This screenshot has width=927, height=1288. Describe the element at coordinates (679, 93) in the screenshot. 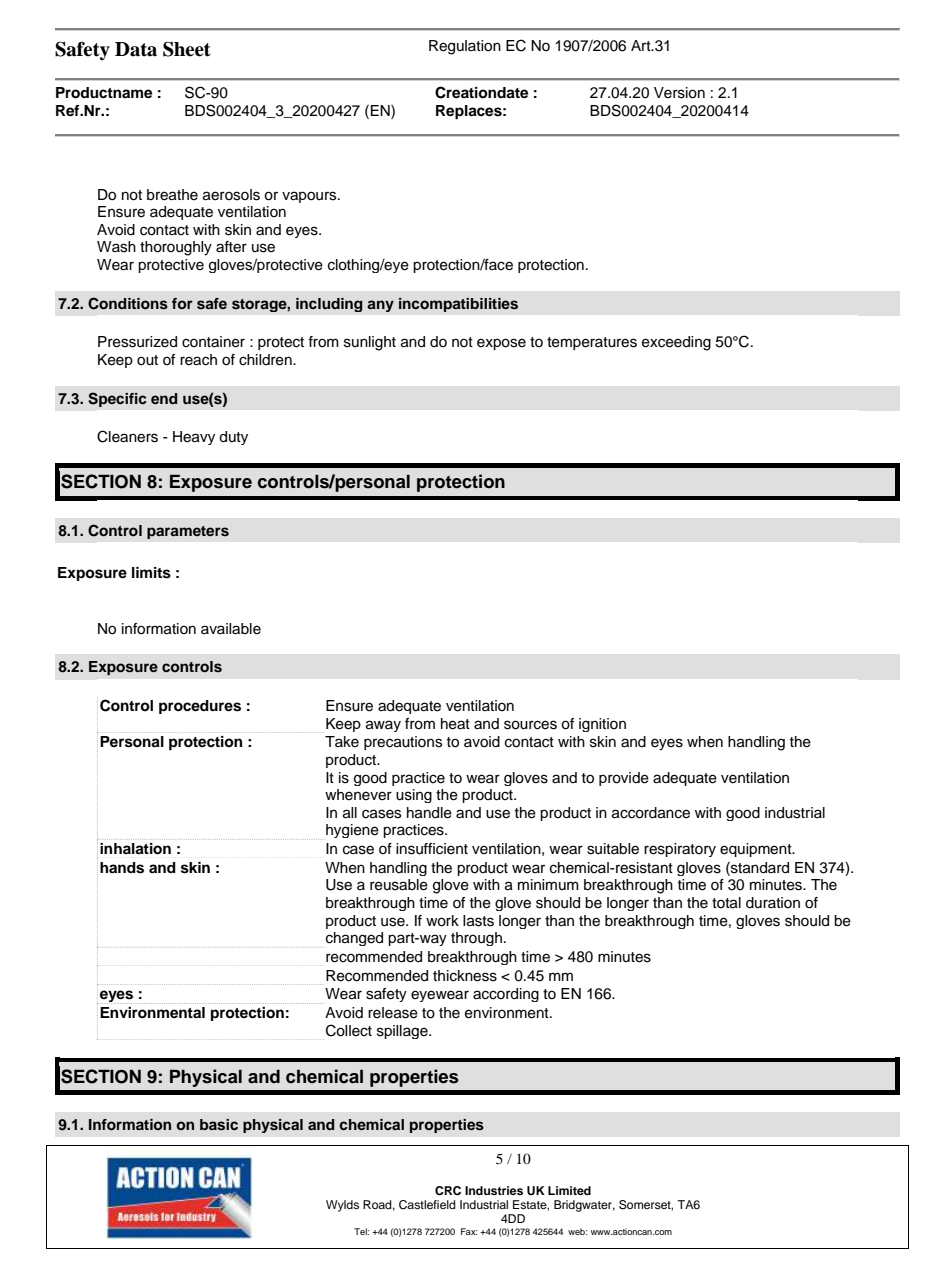

I see `Version` at that location.
